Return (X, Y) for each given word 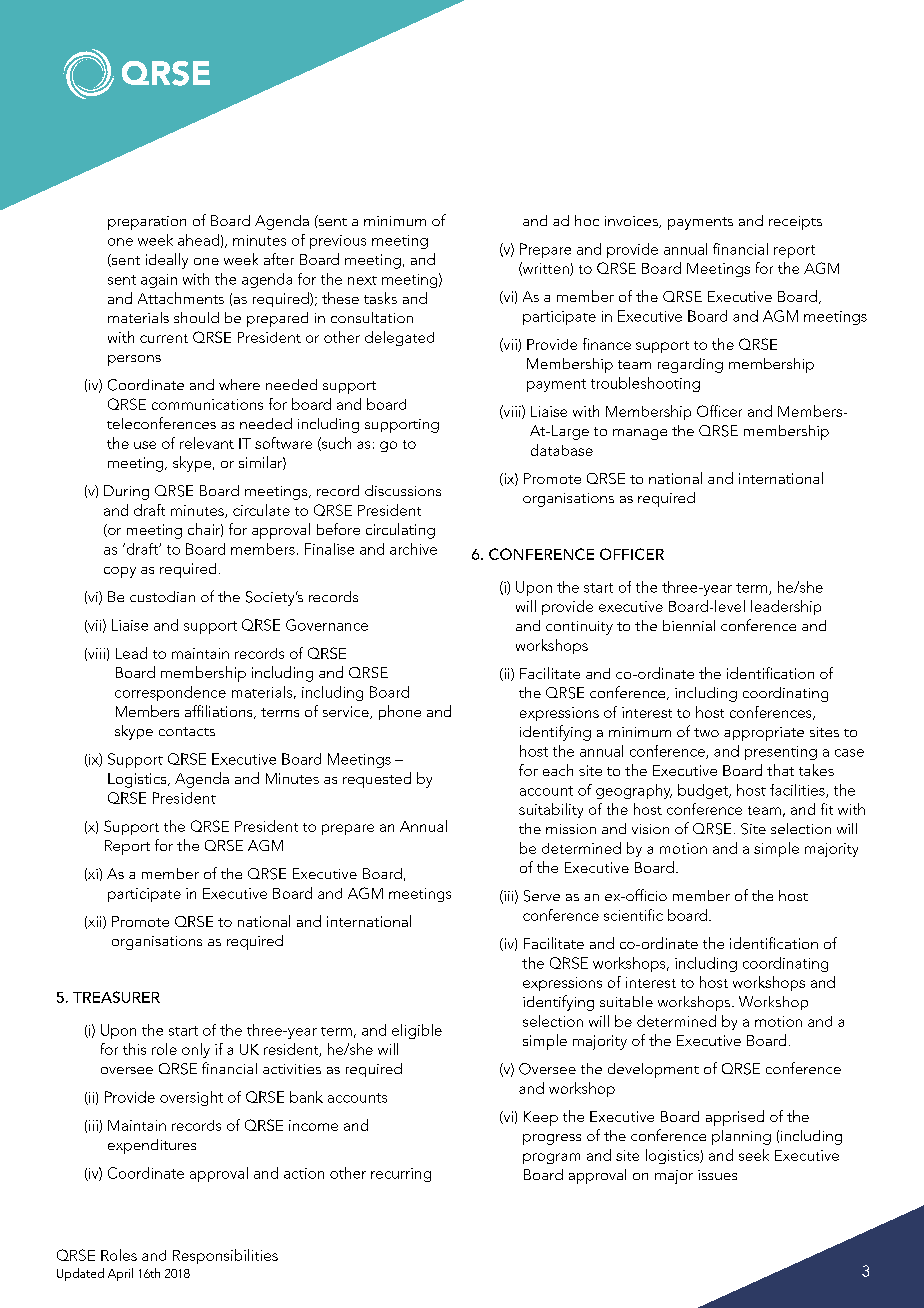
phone (400, 712)
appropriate (764, 734)
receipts (795, 223)
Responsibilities (225, 1256)
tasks (380, 298)
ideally (167, 261)
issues (717, 1175)
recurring (401, 1175)
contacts (187, 731)
